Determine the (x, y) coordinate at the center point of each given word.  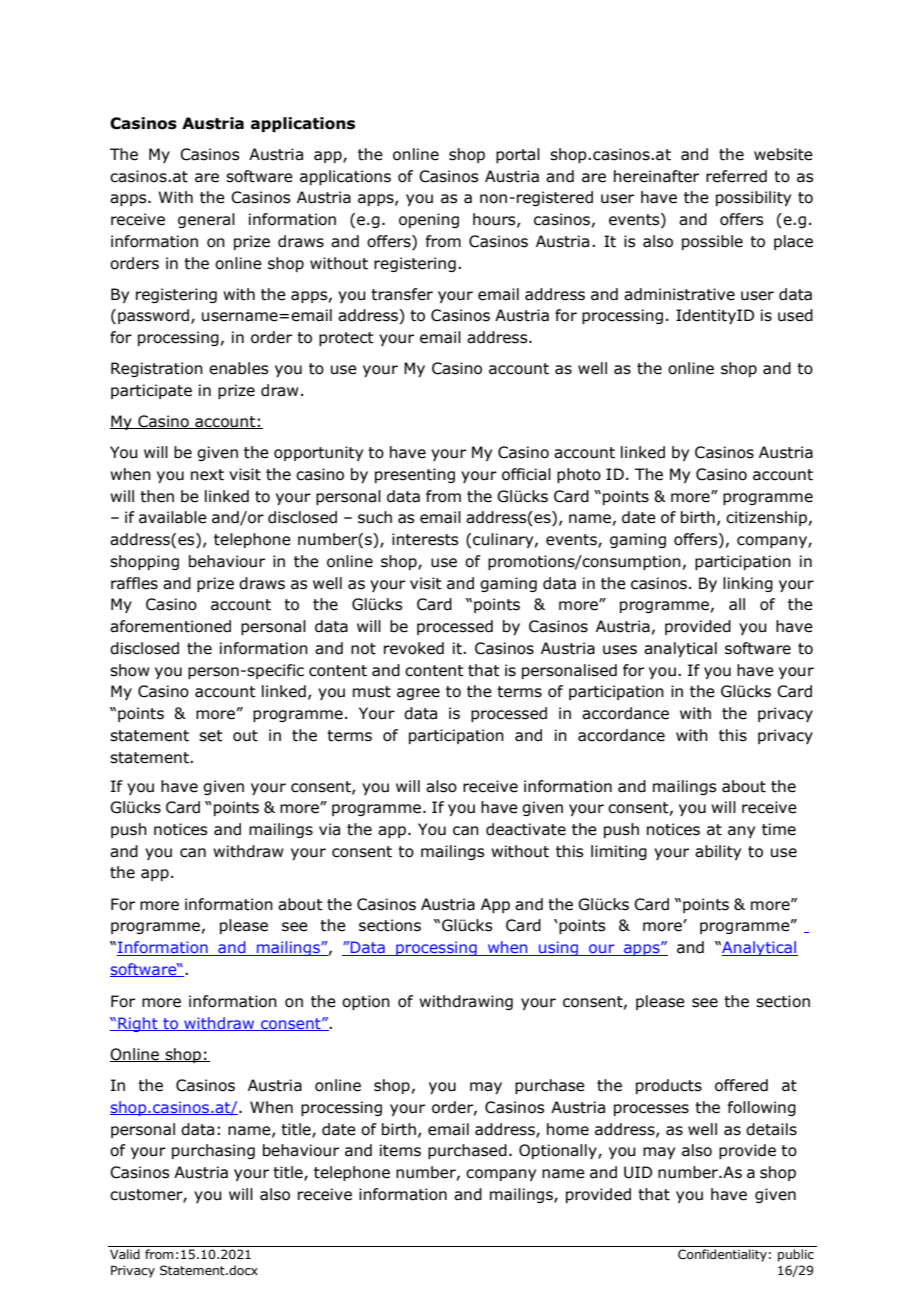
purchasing (213, 1151)
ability (718, 852)
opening (429, 220)
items (400, 1150)
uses (620, 650)
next (207, 475)
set (211, 736)
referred (736, 176)
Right (138, 1024)
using (559, 948)
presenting (415, 475)
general (206, 220)
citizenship (766, 518)
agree (418, 694)
